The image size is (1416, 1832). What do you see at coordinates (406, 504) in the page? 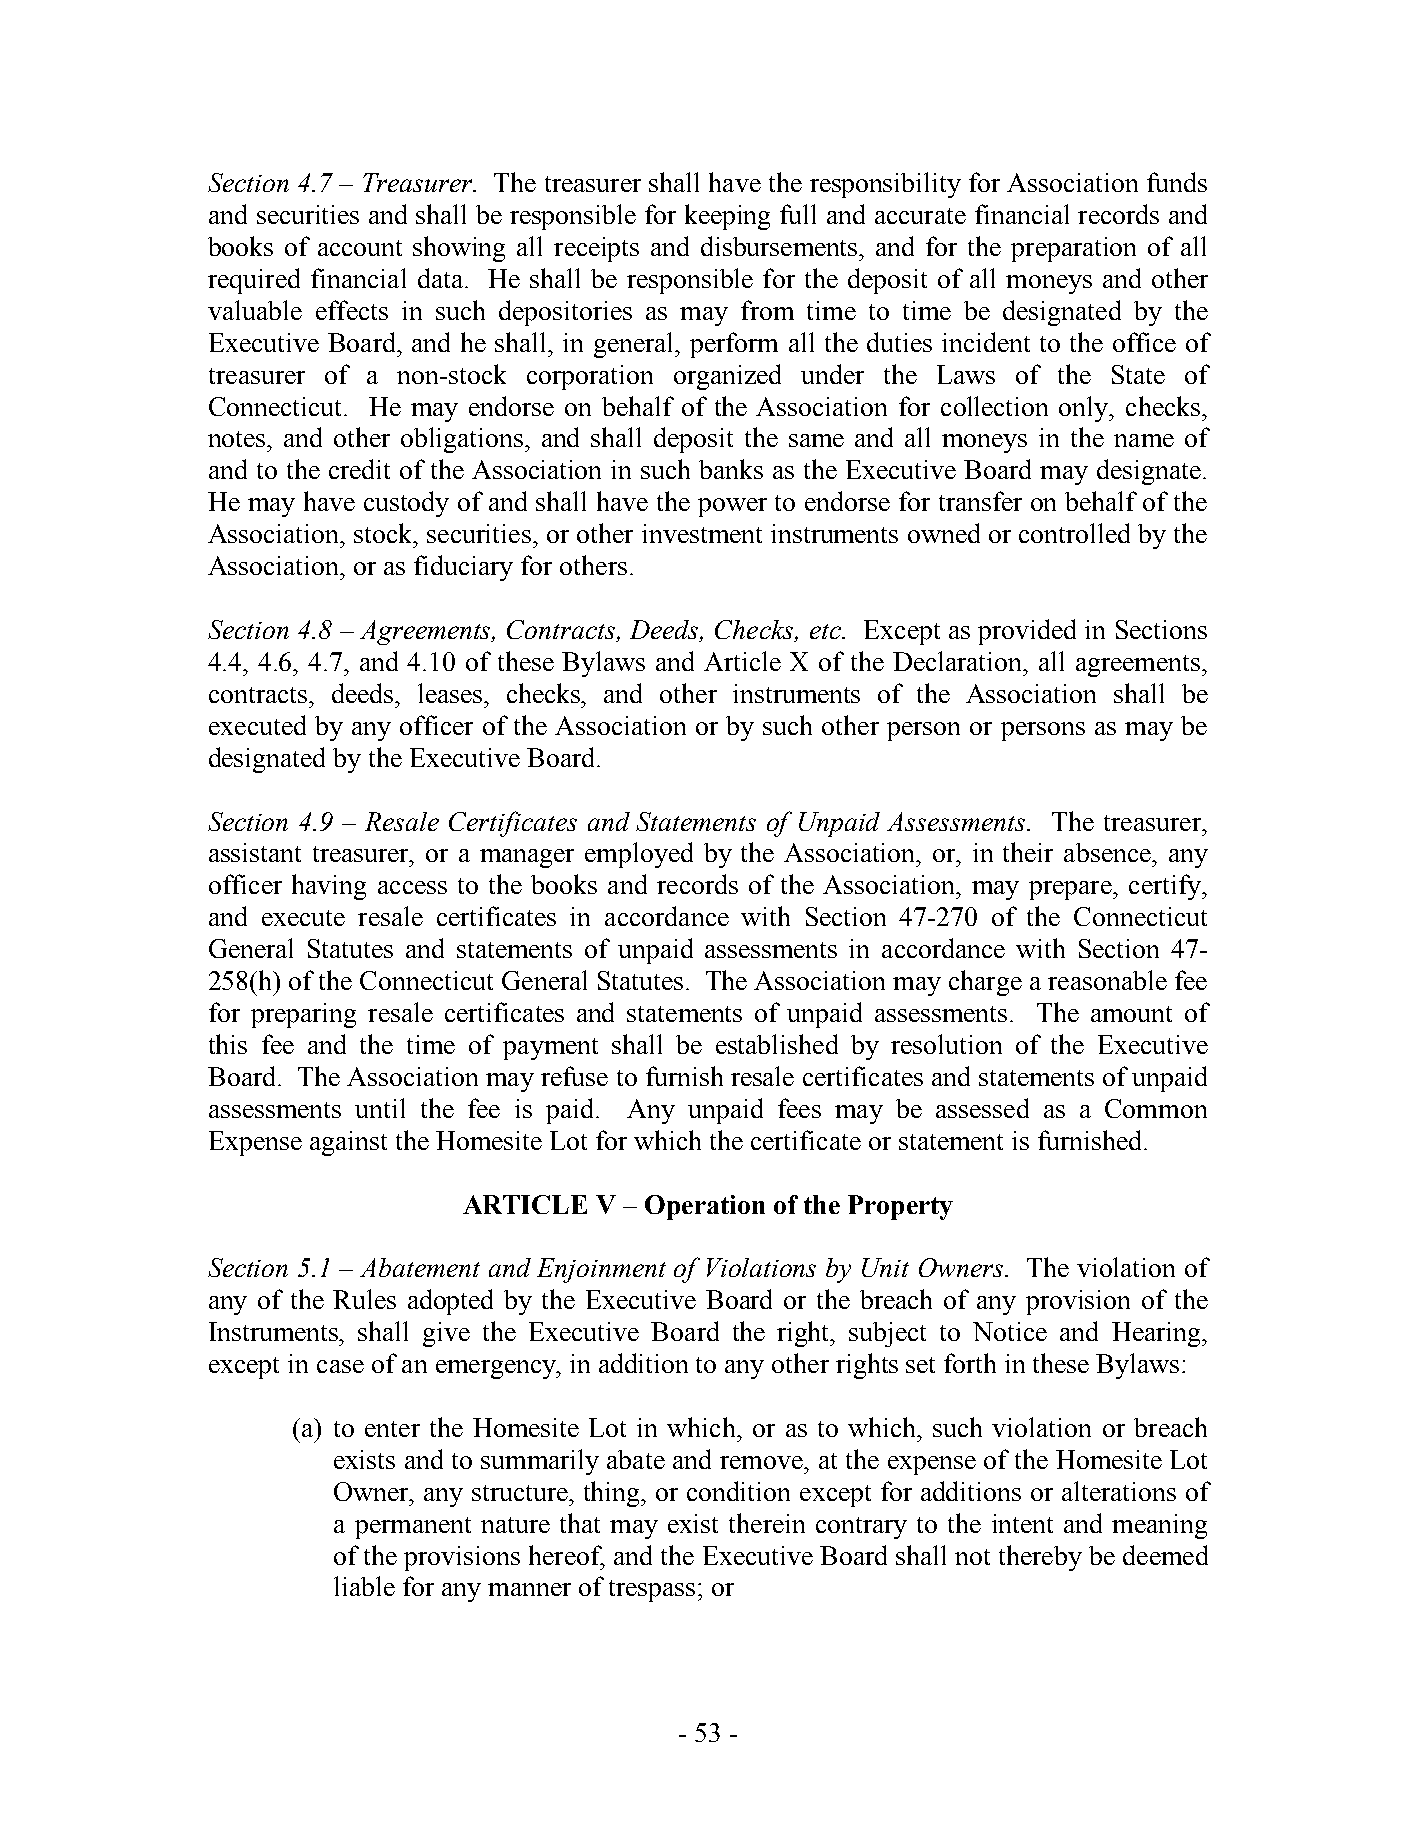
I see `custody` at bounding box center [406, 504].
